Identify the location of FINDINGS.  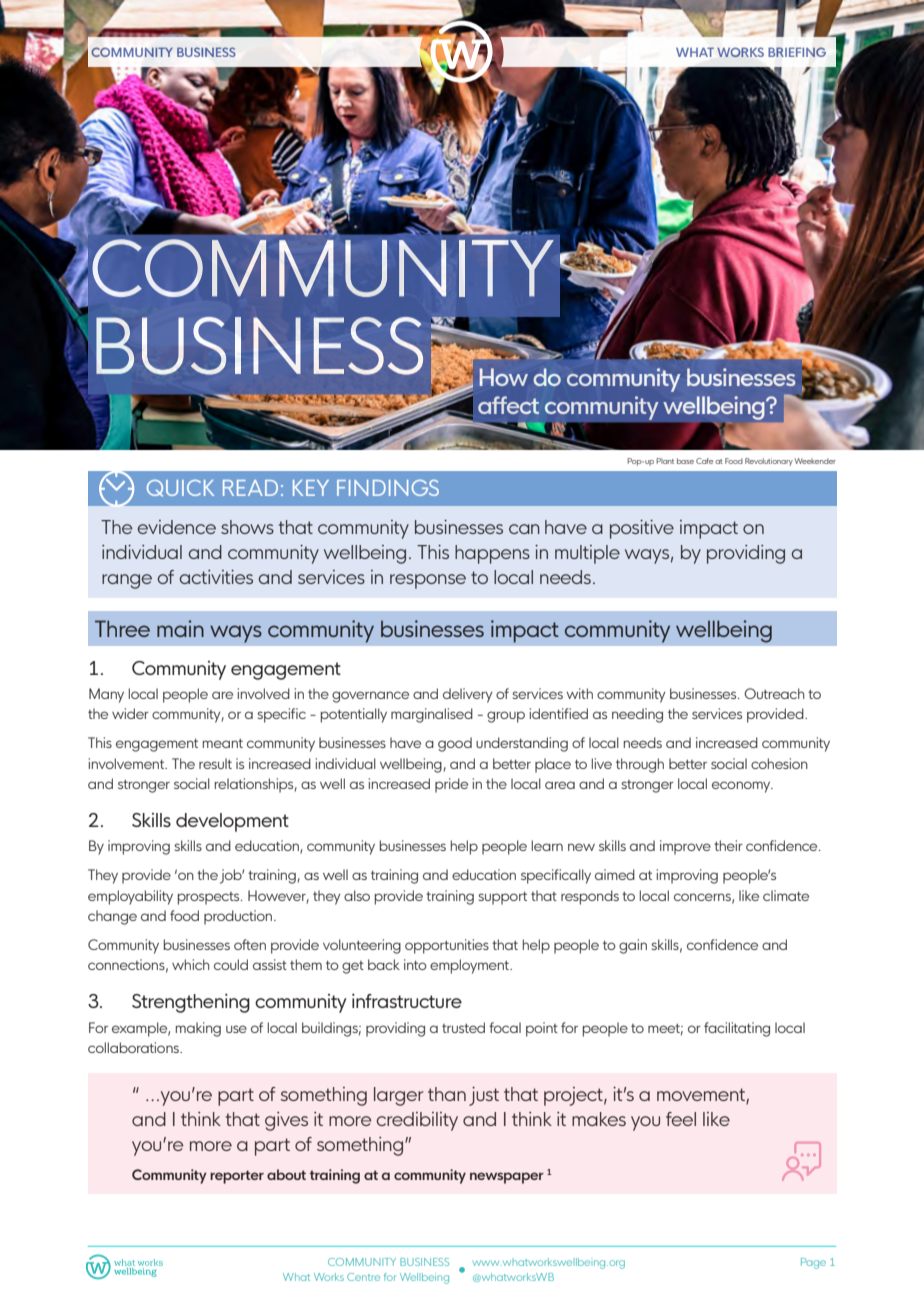
(388, 488).
